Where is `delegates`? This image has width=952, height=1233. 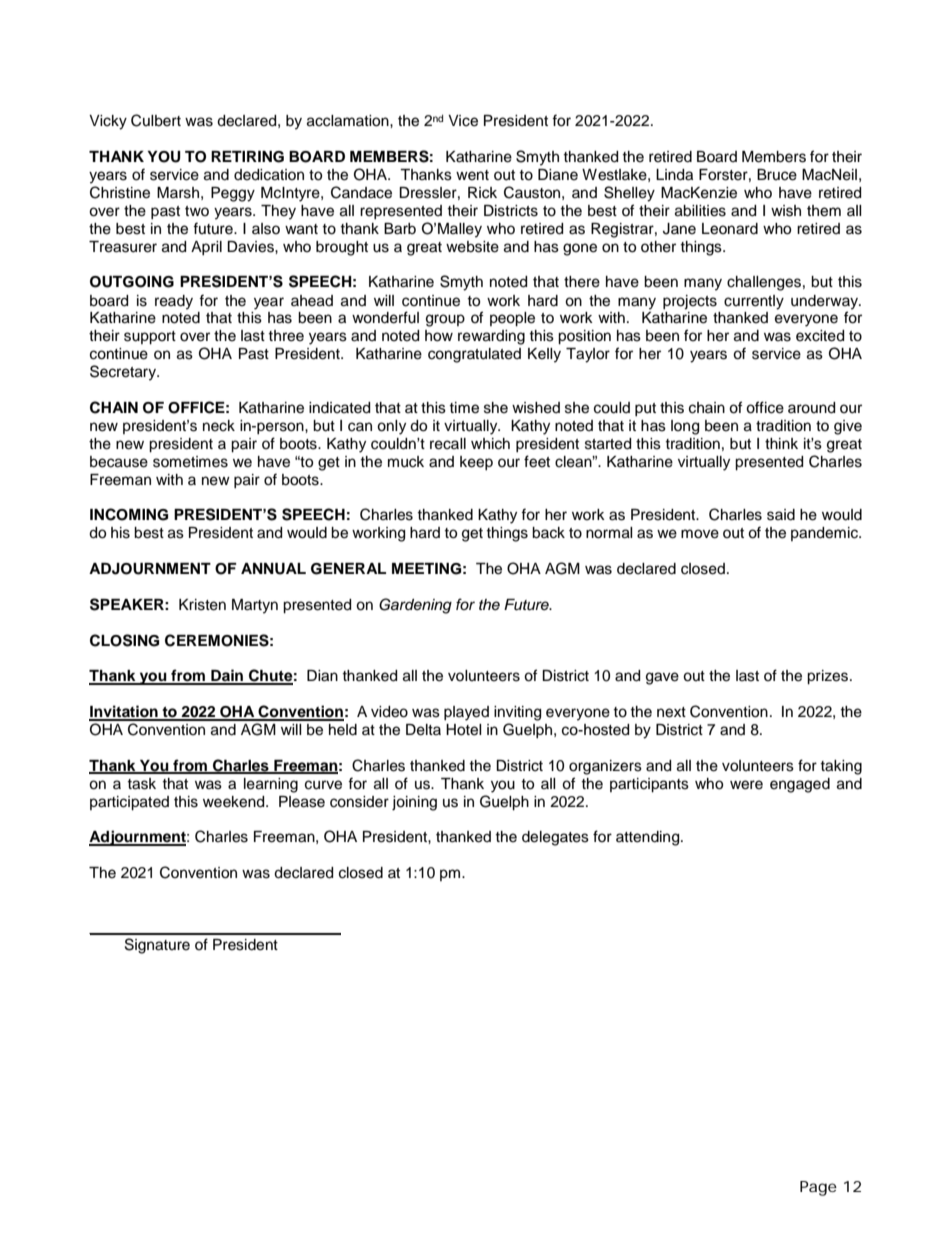 delegates is located at coordinates (555, 838).
